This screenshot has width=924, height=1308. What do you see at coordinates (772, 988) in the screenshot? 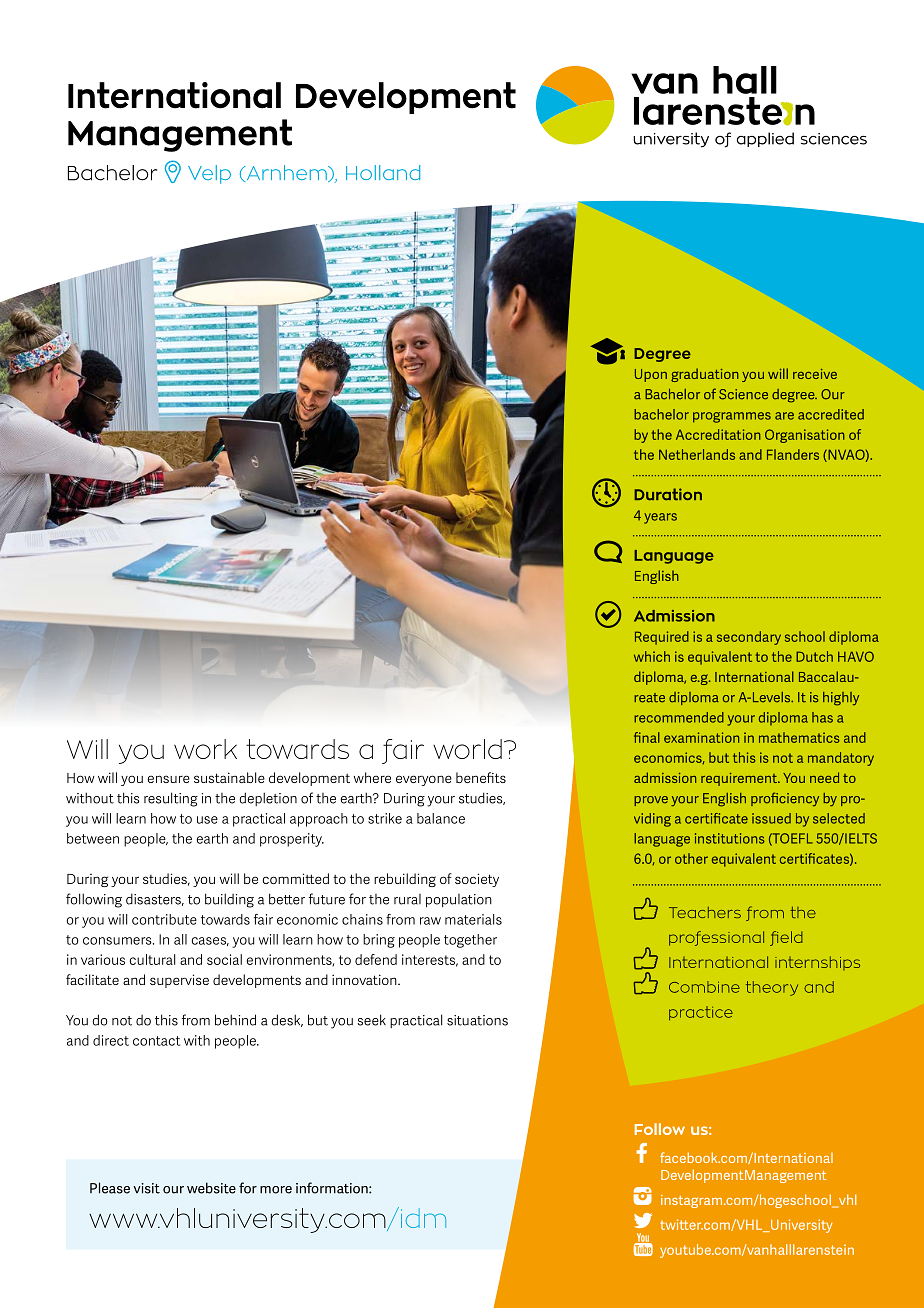
I see `theory` at bounding box center [772, 988].
